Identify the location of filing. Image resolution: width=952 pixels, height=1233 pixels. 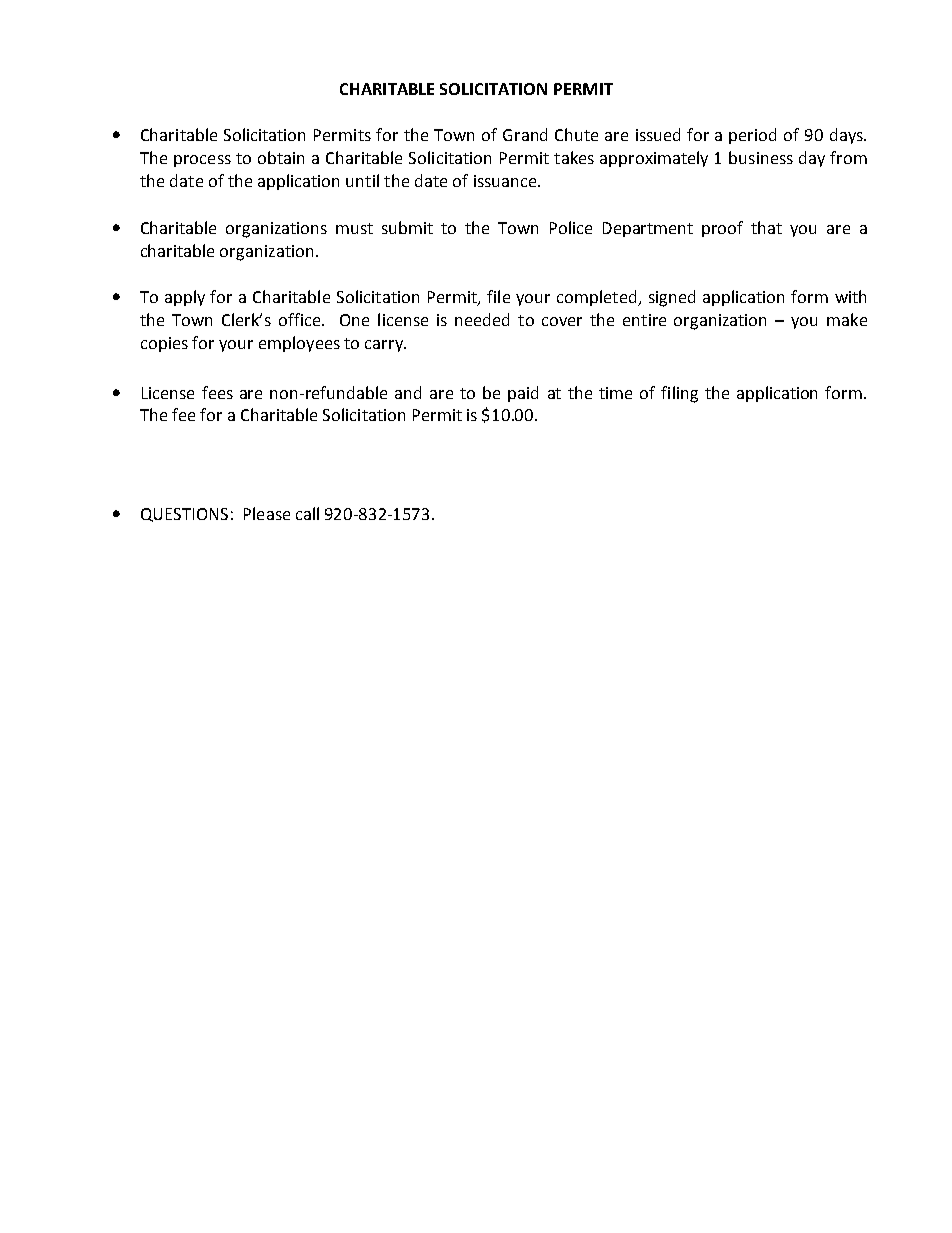
(679, 394).
